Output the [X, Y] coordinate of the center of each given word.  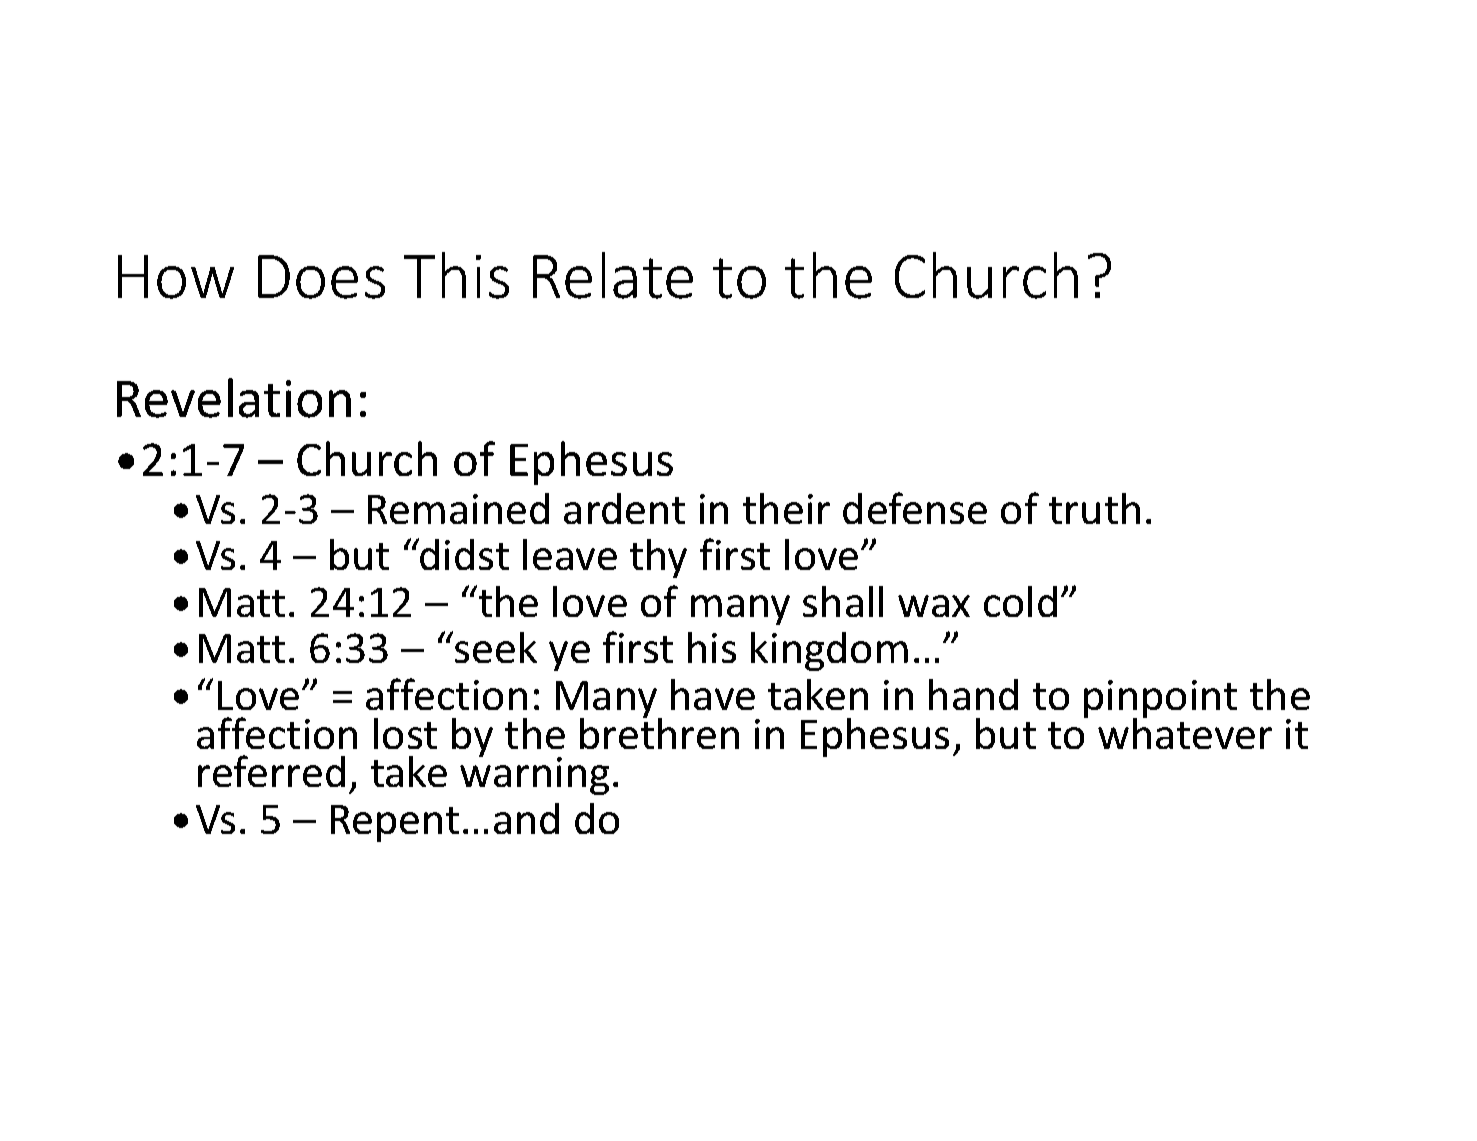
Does [321, 277]
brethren [659, 732]
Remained [458, 508]
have [713, 694]
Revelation [234, 398]
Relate [613, 275]
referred [271, 771]
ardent [624, 508]
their [786, 508]
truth [1094, 508]
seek [496, 647]
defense [915, 508]
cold [1020, 601]
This [456, 275]
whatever [1185, 732]
